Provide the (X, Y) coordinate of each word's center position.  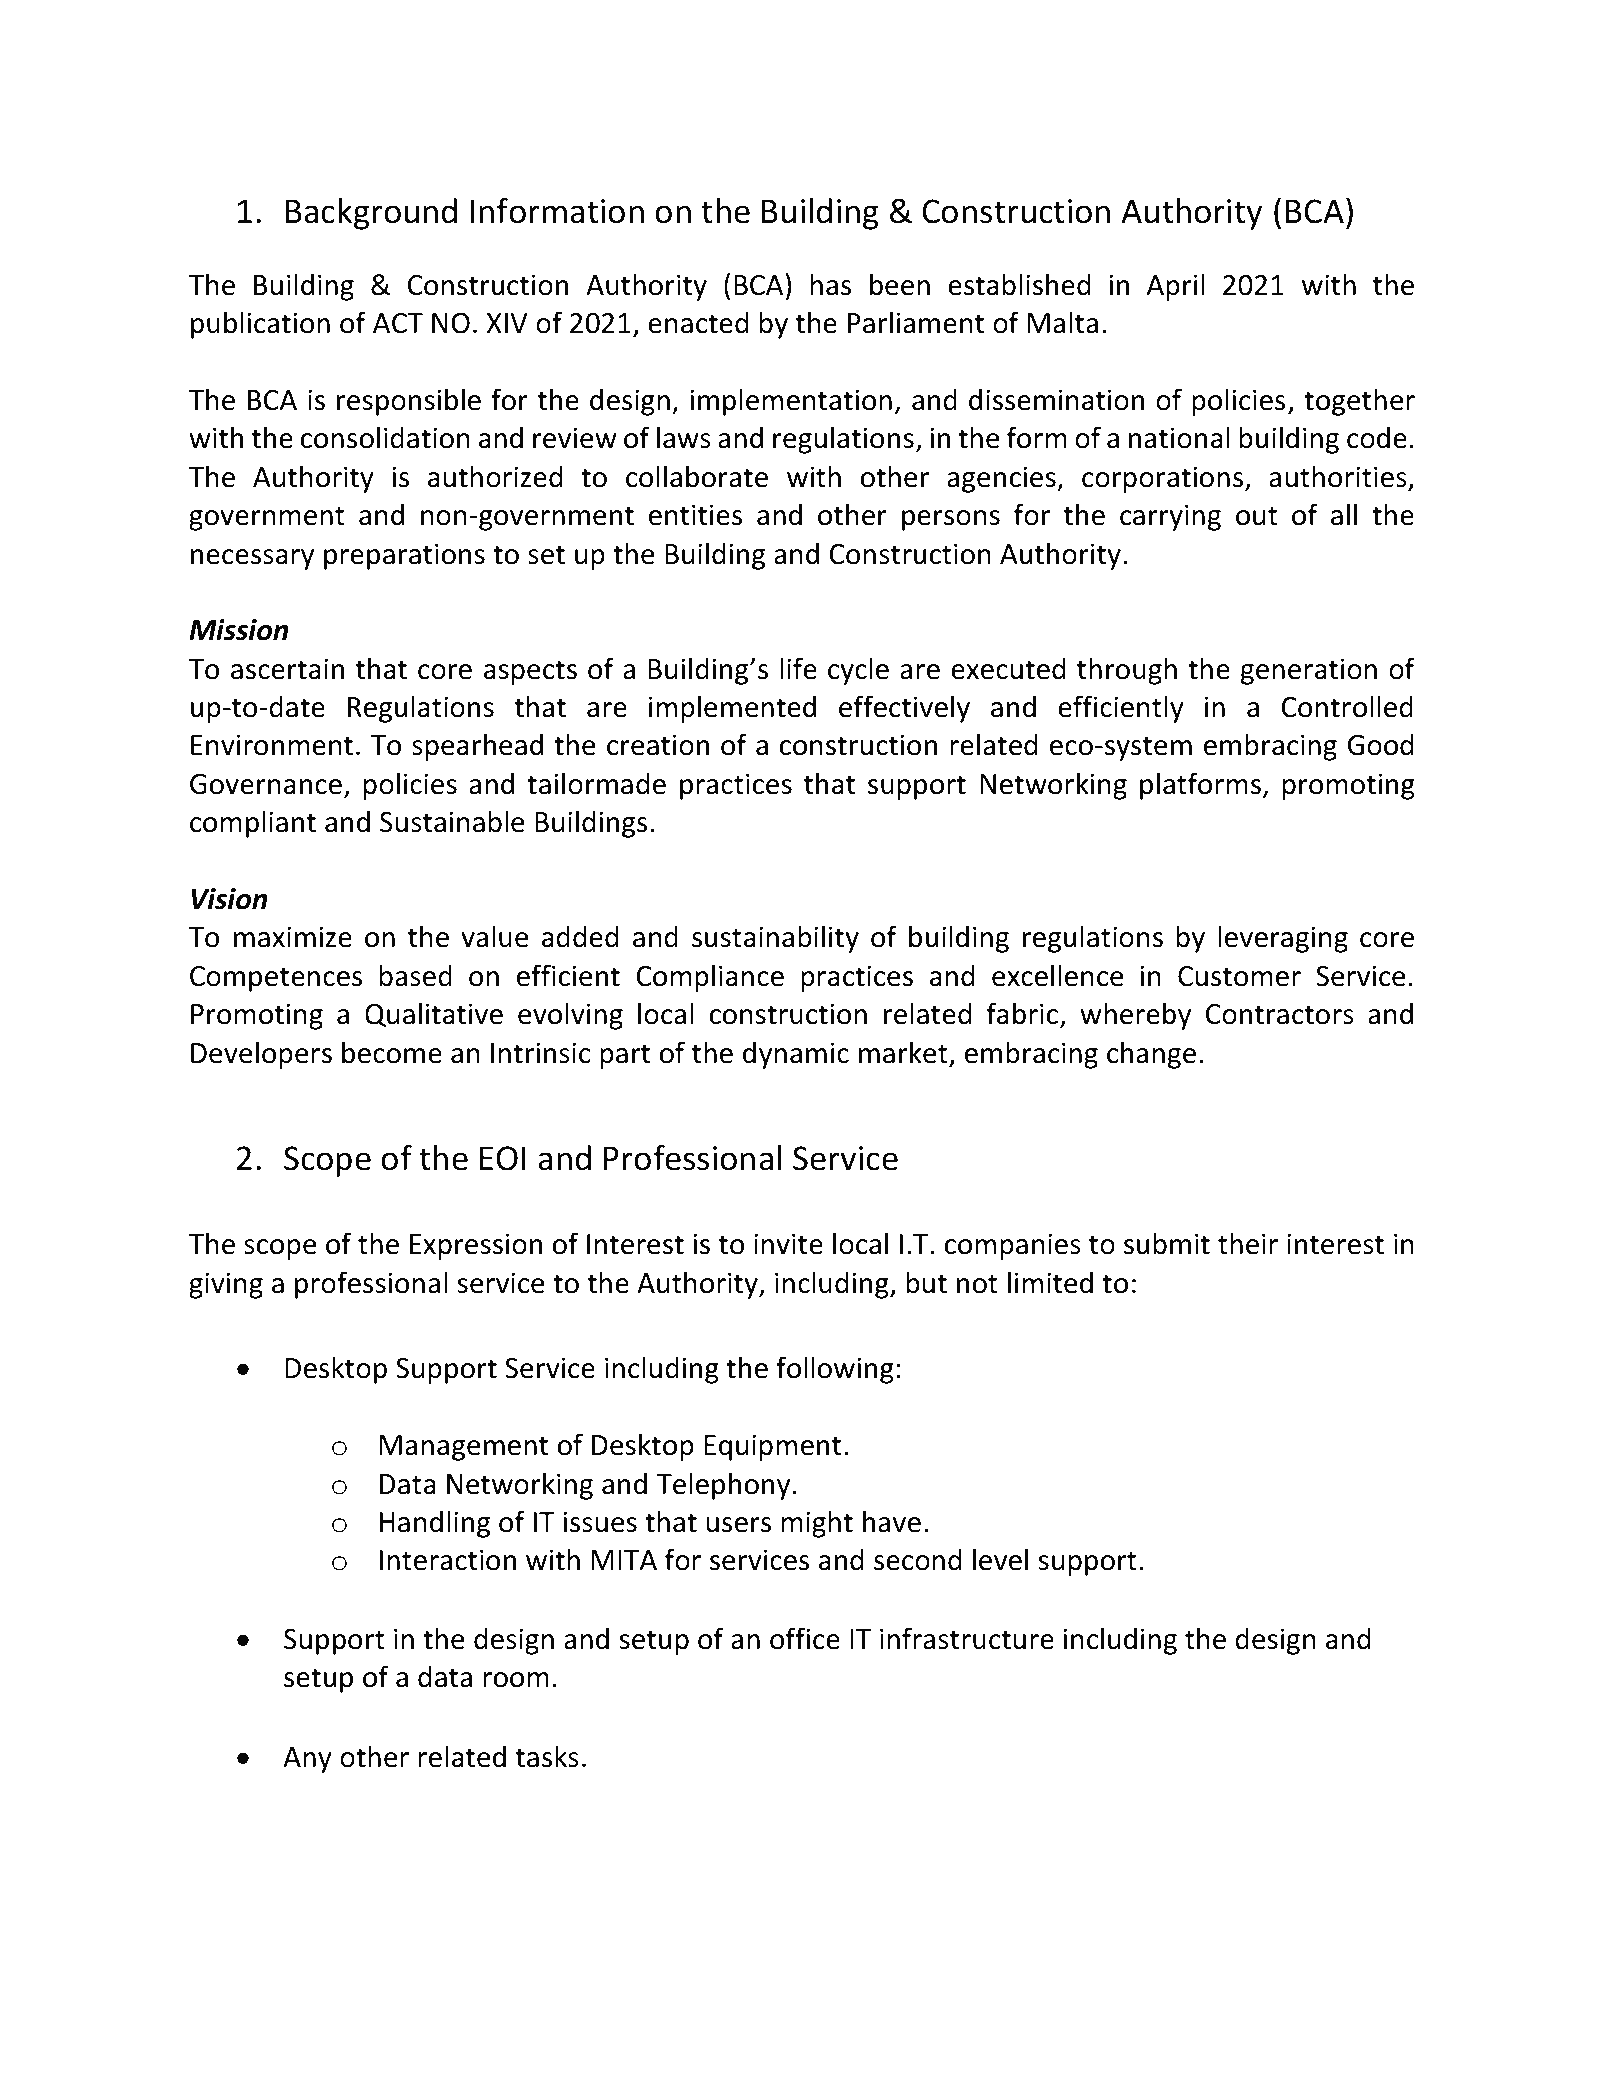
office (805, 1638)
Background (371, 214)
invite (788, 1244)
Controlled (1347, 706)
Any (307, 1760)
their (1248, 1243)
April (1175, 287)
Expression (476, 1246)
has (831, 284)
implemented (732, 709)
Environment (272, 745)
